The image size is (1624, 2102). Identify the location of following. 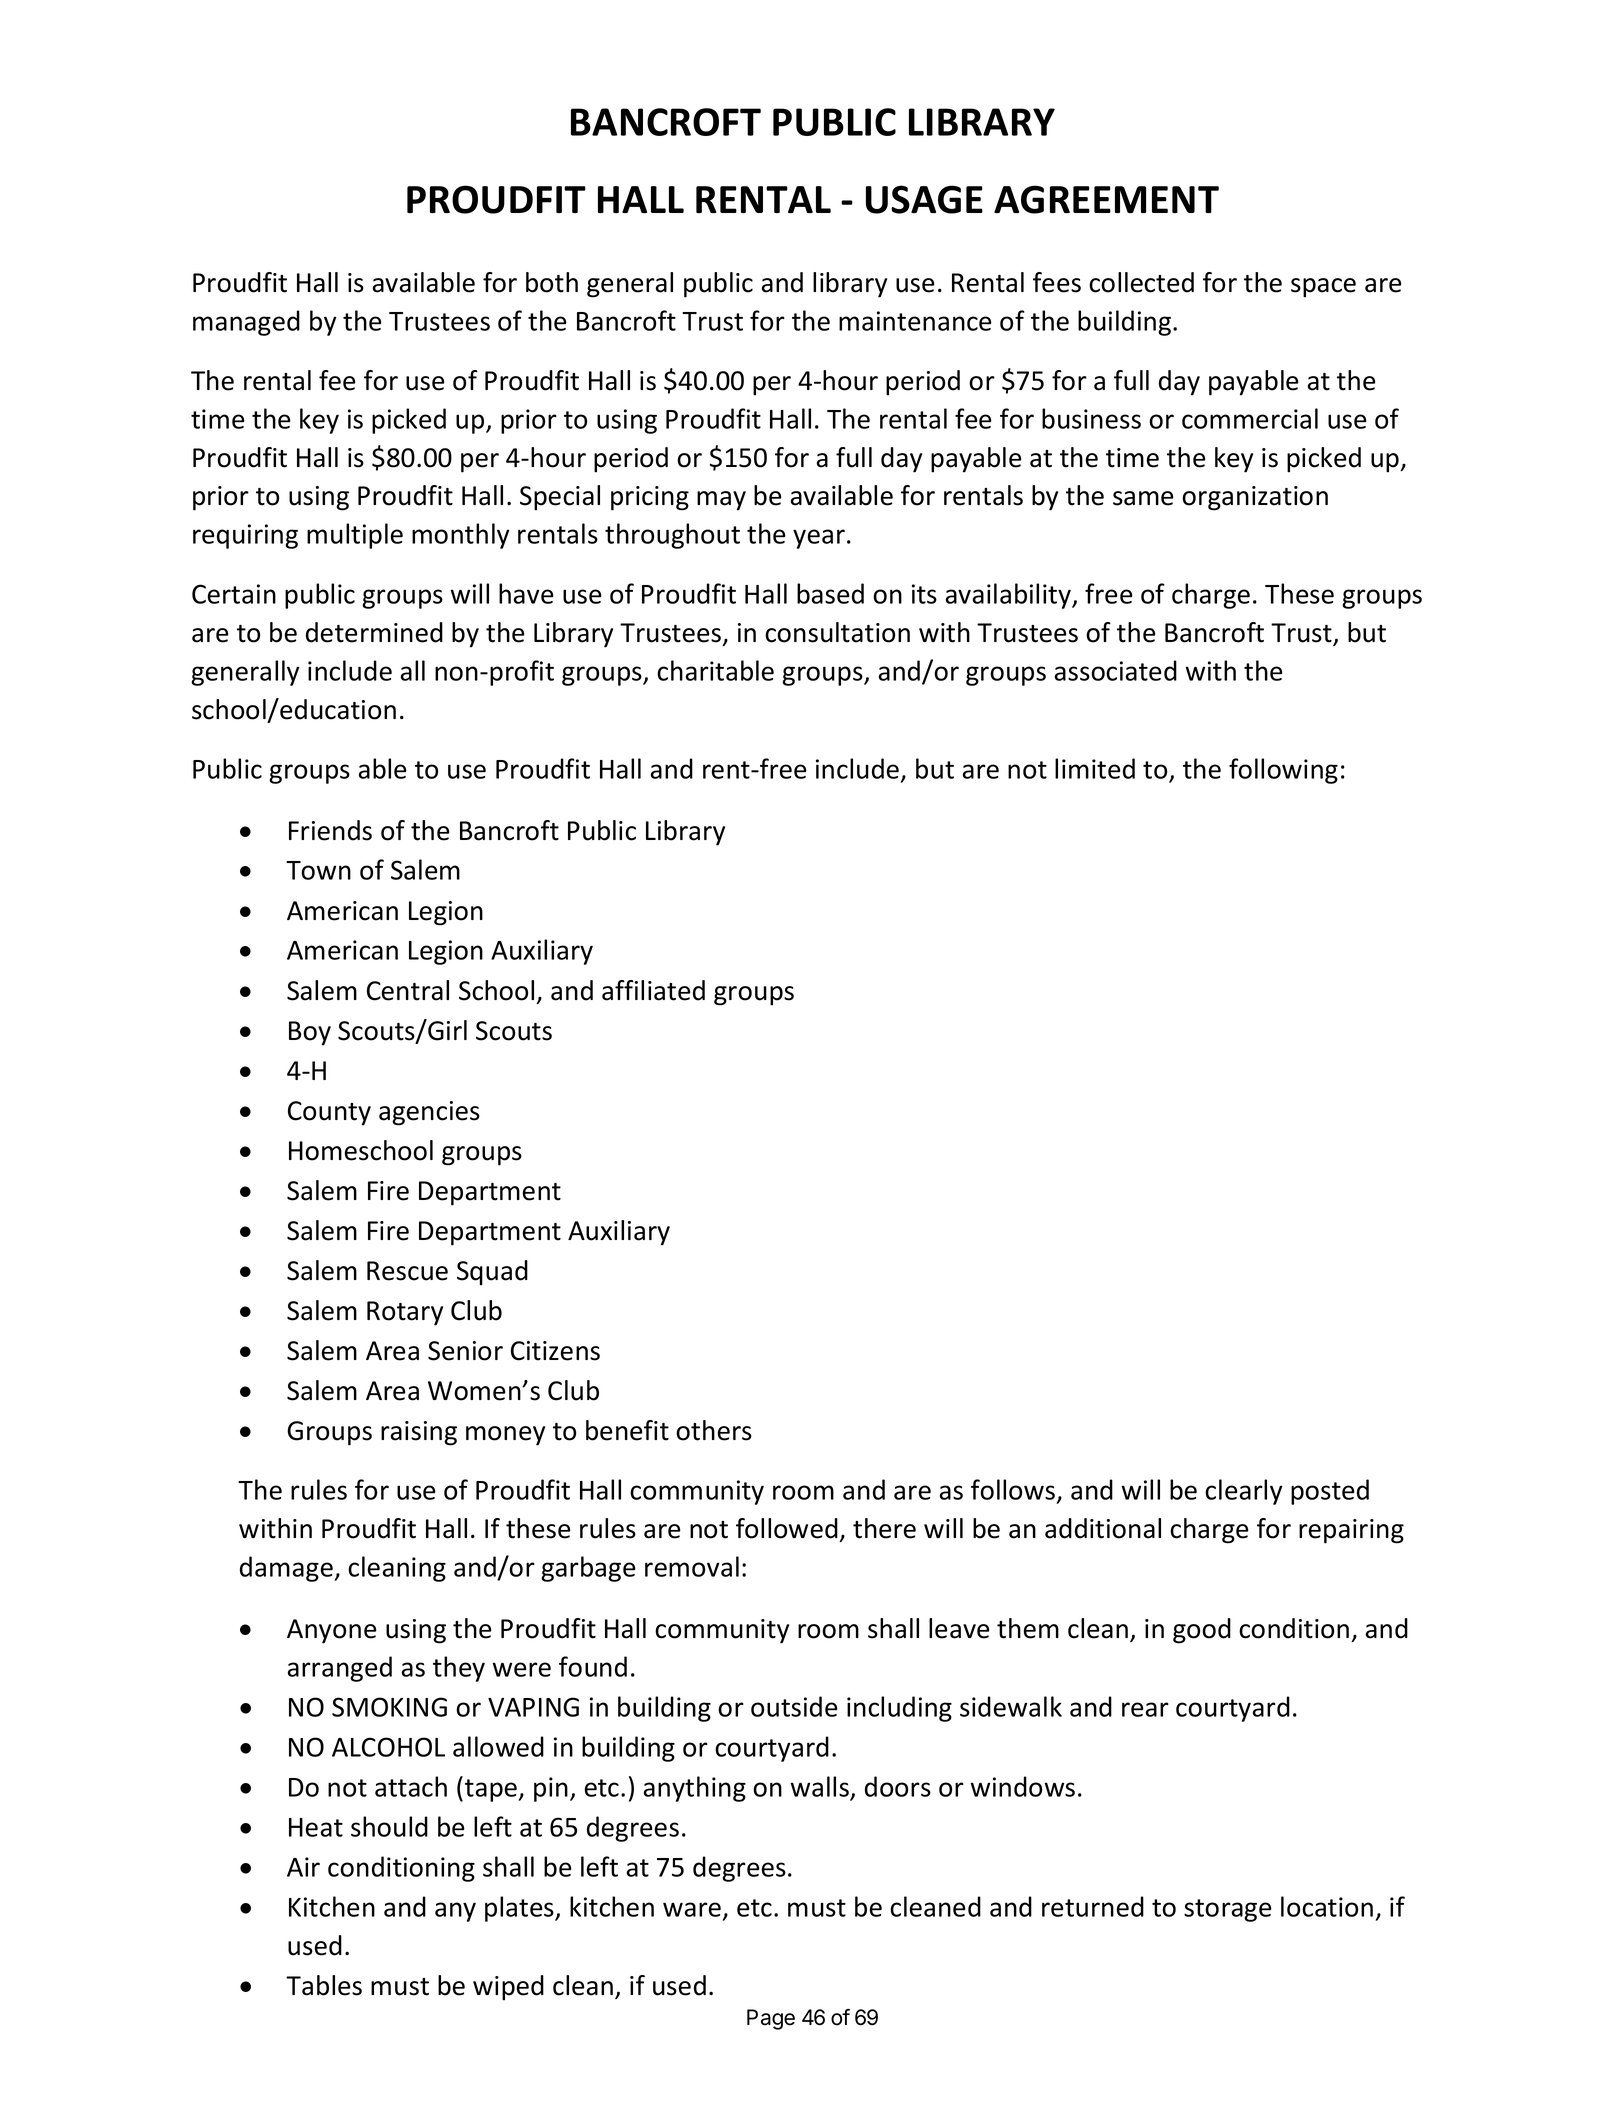
(1283, 771).
